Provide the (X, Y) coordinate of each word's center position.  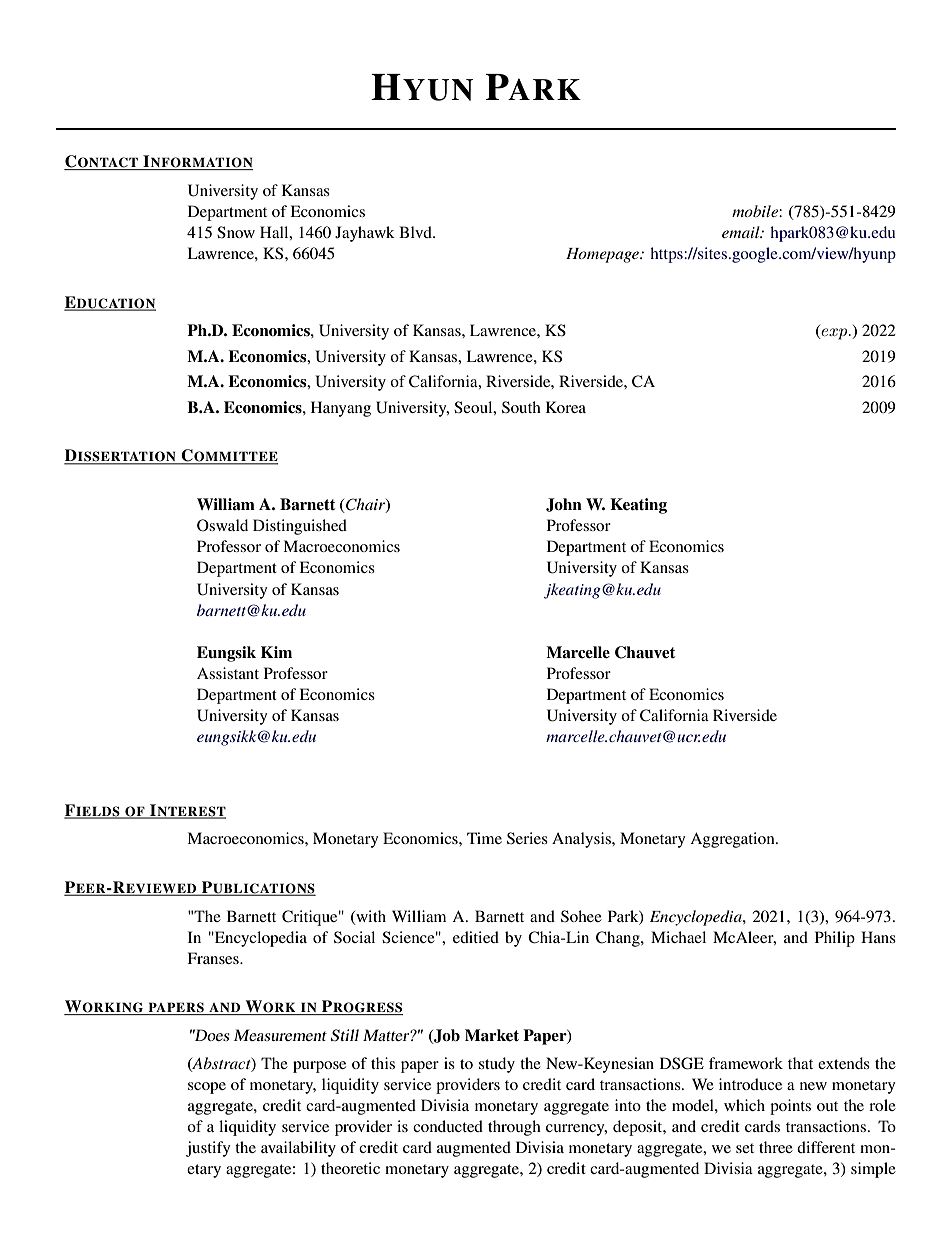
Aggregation (733, 840)
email (742, 232)
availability (298, 1149)
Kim (276, 652)
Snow (236, 232)
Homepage (603, 255)
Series (527, 838)
